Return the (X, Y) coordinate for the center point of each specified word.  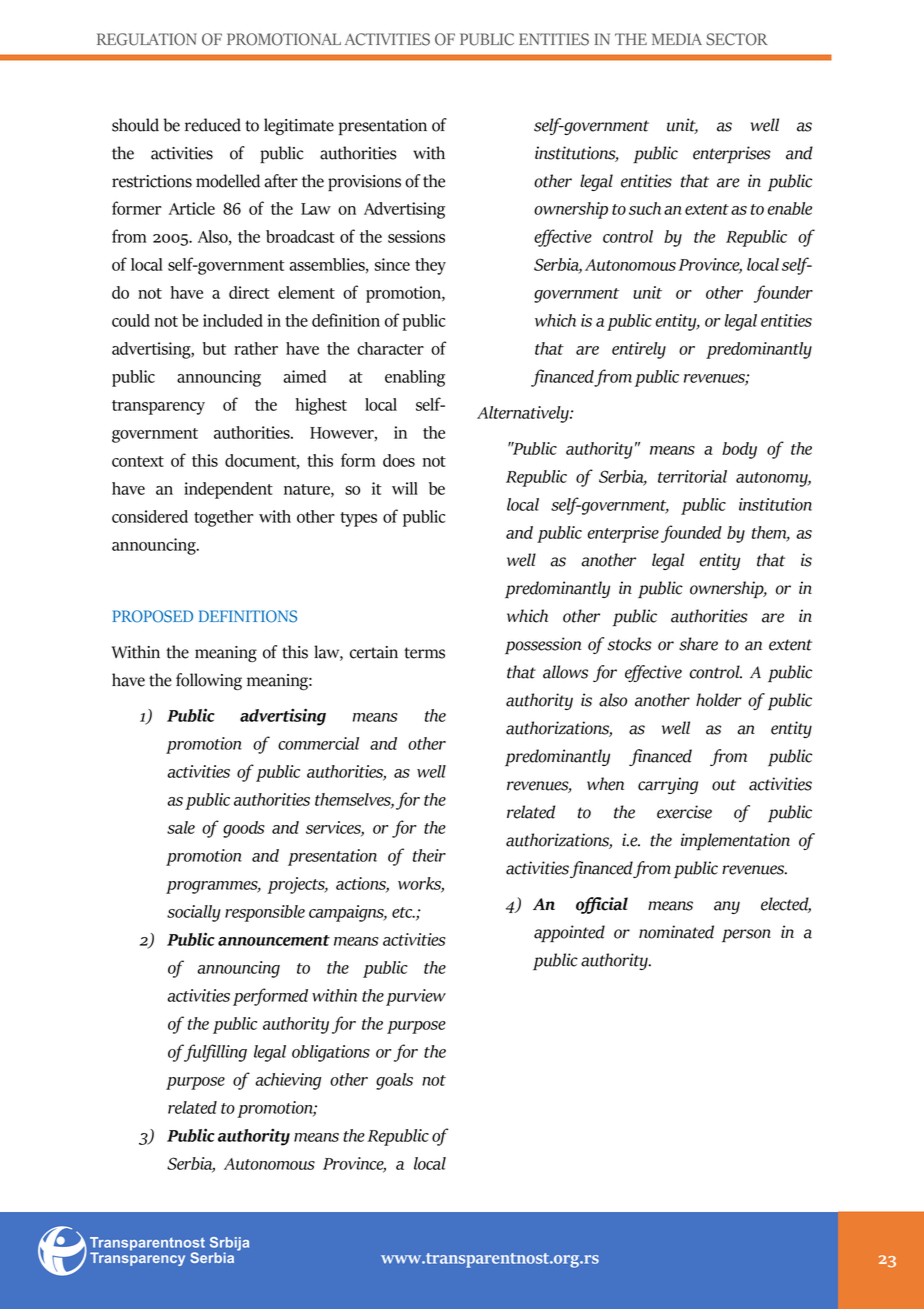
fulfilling (215, 1053)
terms (424, 653)
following (209, 682)
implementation (735, 842)
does (399, 460)
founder (783, 294)
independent (228, 490)
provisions (364, 183)
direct (249, 292)
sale (181, 827)
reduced (213, 125)
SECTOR (737, 39)
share (698, 644)
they (430, 266)
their (429, 855)
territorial (692, 476)
